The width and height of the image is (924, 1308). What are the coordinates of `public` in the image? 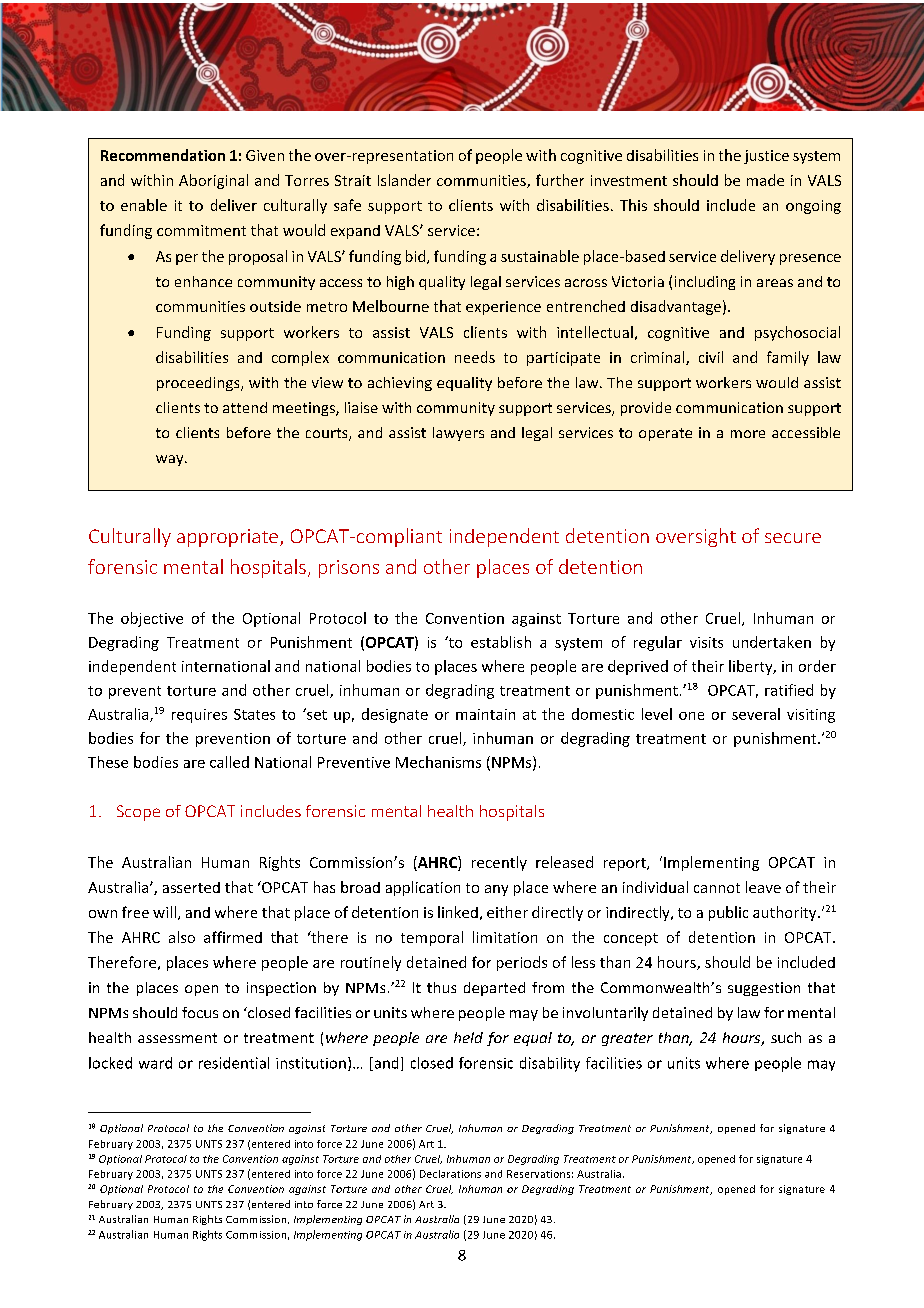 It's located at (728, 913).
